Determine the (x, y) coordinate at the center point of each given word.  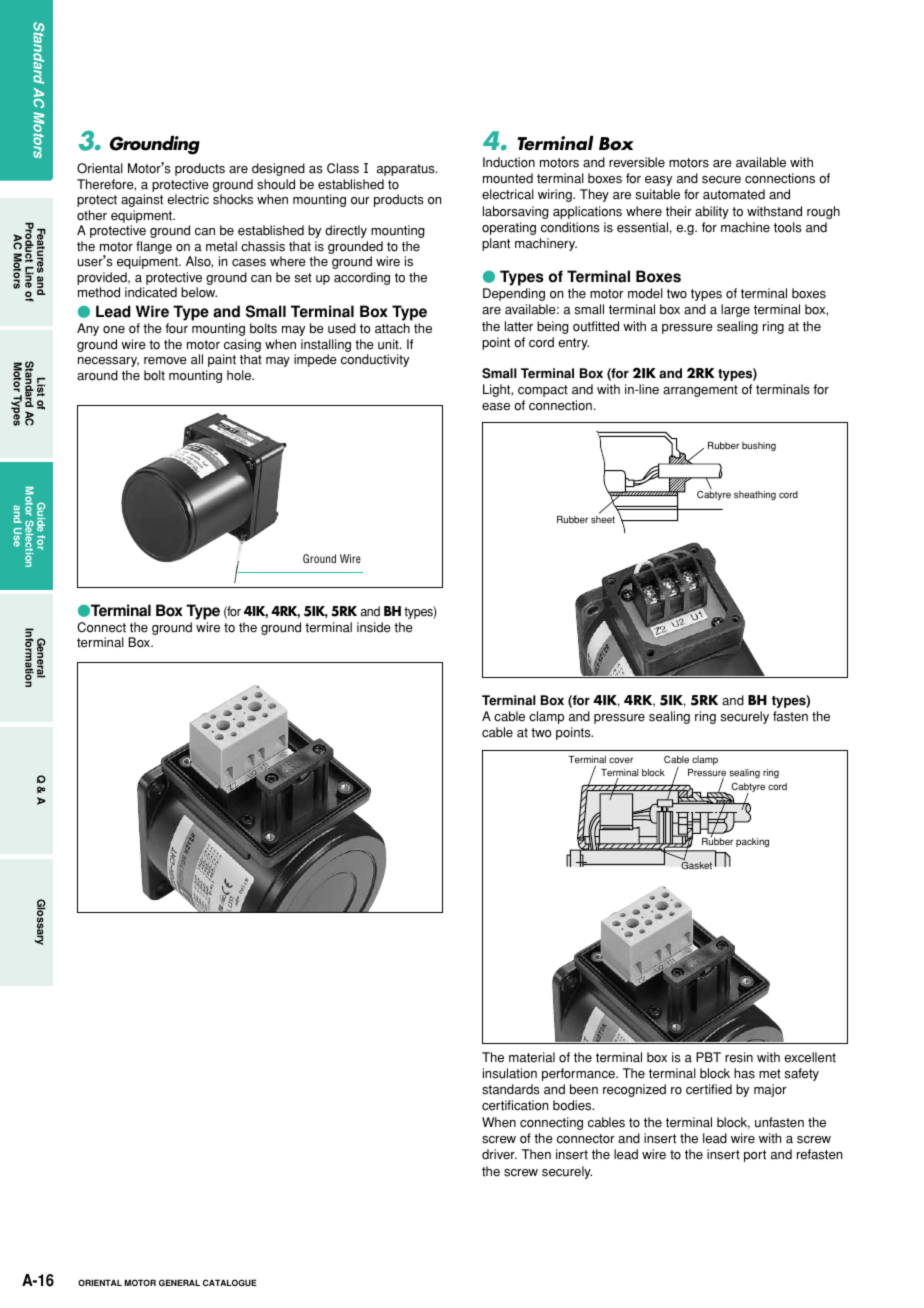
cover (621, 760)
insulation (510, 1073)
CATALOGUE (230, 1282)
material (532, 1057)
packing (752, 842)
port (755, 1156)
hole (240, 375)
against (142, 200)
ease (496, 407)
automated (734, 194)
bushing (759, 446)
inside (374, 627)
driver (499, 1154)
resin (739, 1057)
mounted (508, 178)
